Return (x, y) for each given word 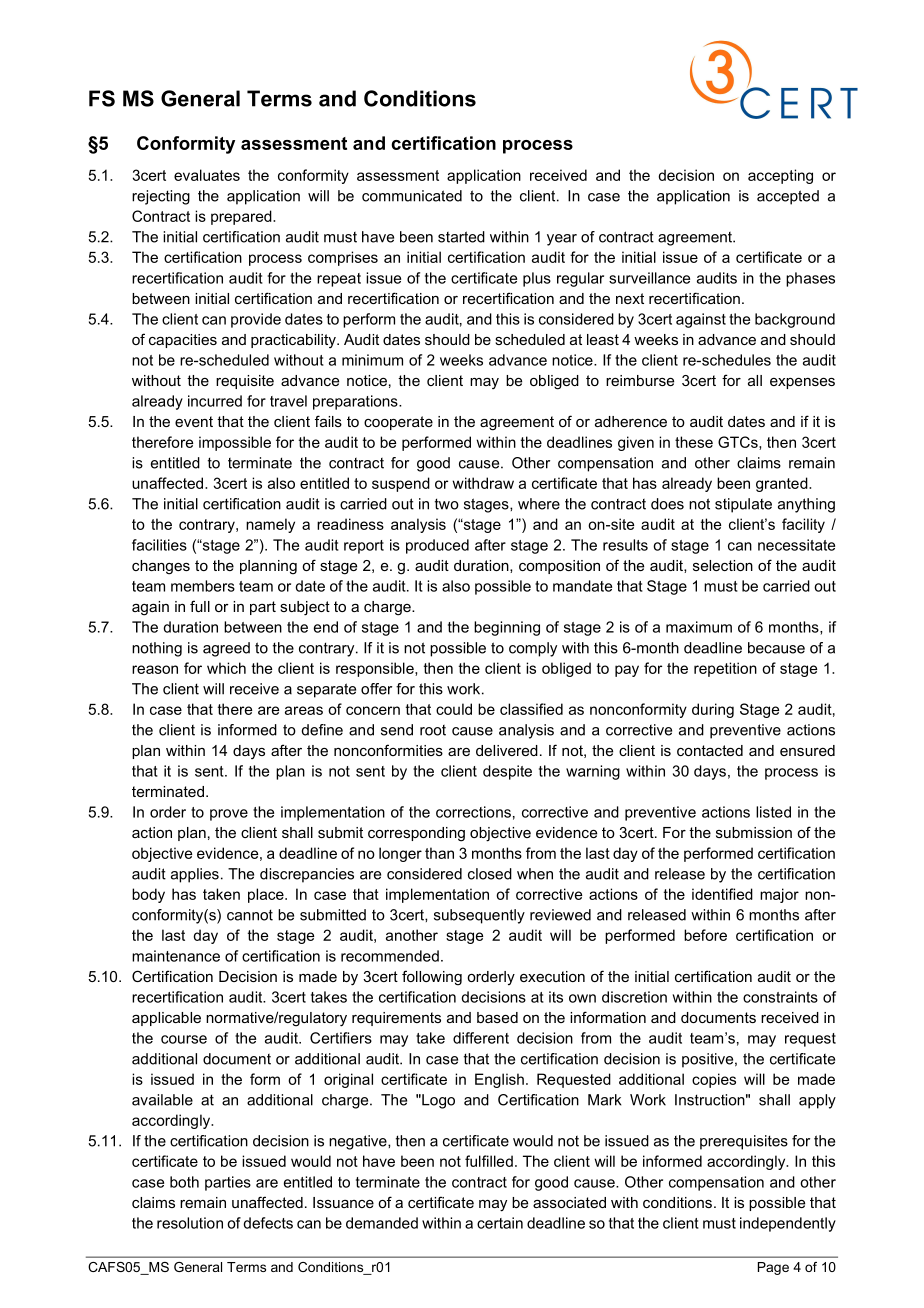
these (694, 442)
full (200, 606)
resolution (190, 1223)
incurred (215, 401)
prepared (242, 217)
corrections (473, 812)
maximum (699, 627)
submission (754, 832)
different (481, 1038)
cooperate (398, 423)
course (184, 1039)
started (461, 237)
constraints (780, 997)
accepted (788, 197)
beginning (507, 628)
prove (229, 815)
